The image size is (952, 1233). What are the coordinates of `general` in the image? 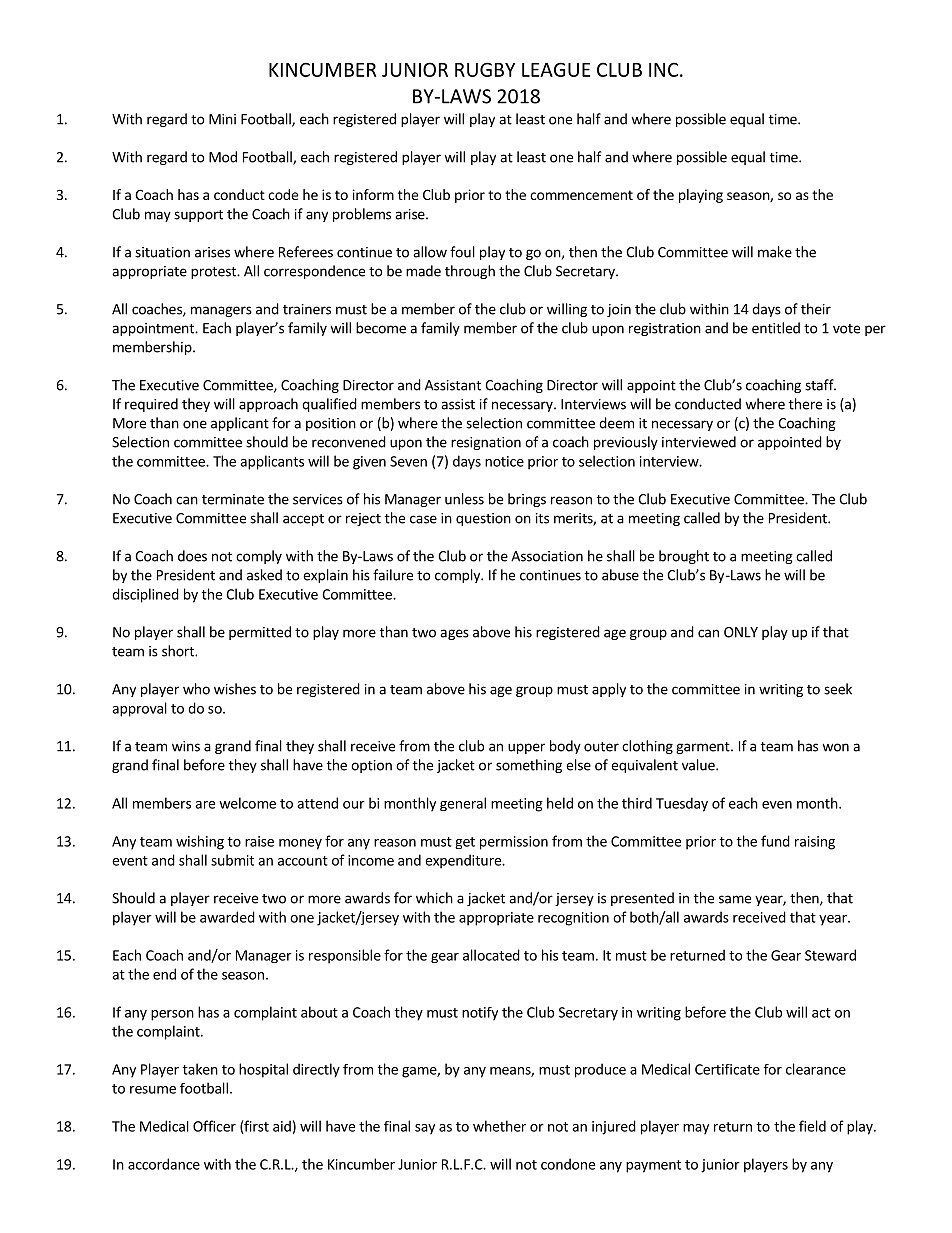 It's located at (463, 804).
